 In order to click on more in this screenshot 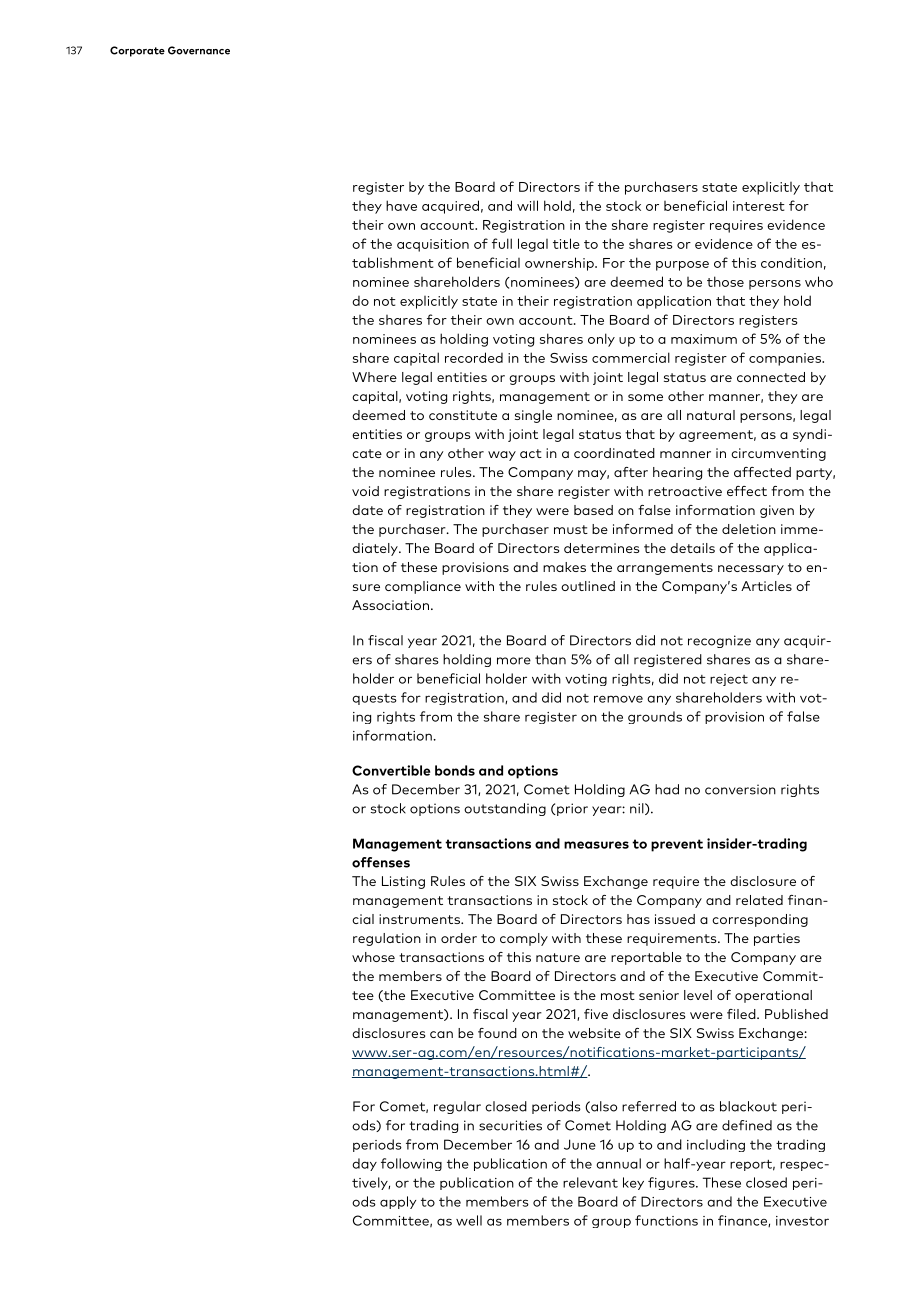, I will do `click(514, 661)`.
